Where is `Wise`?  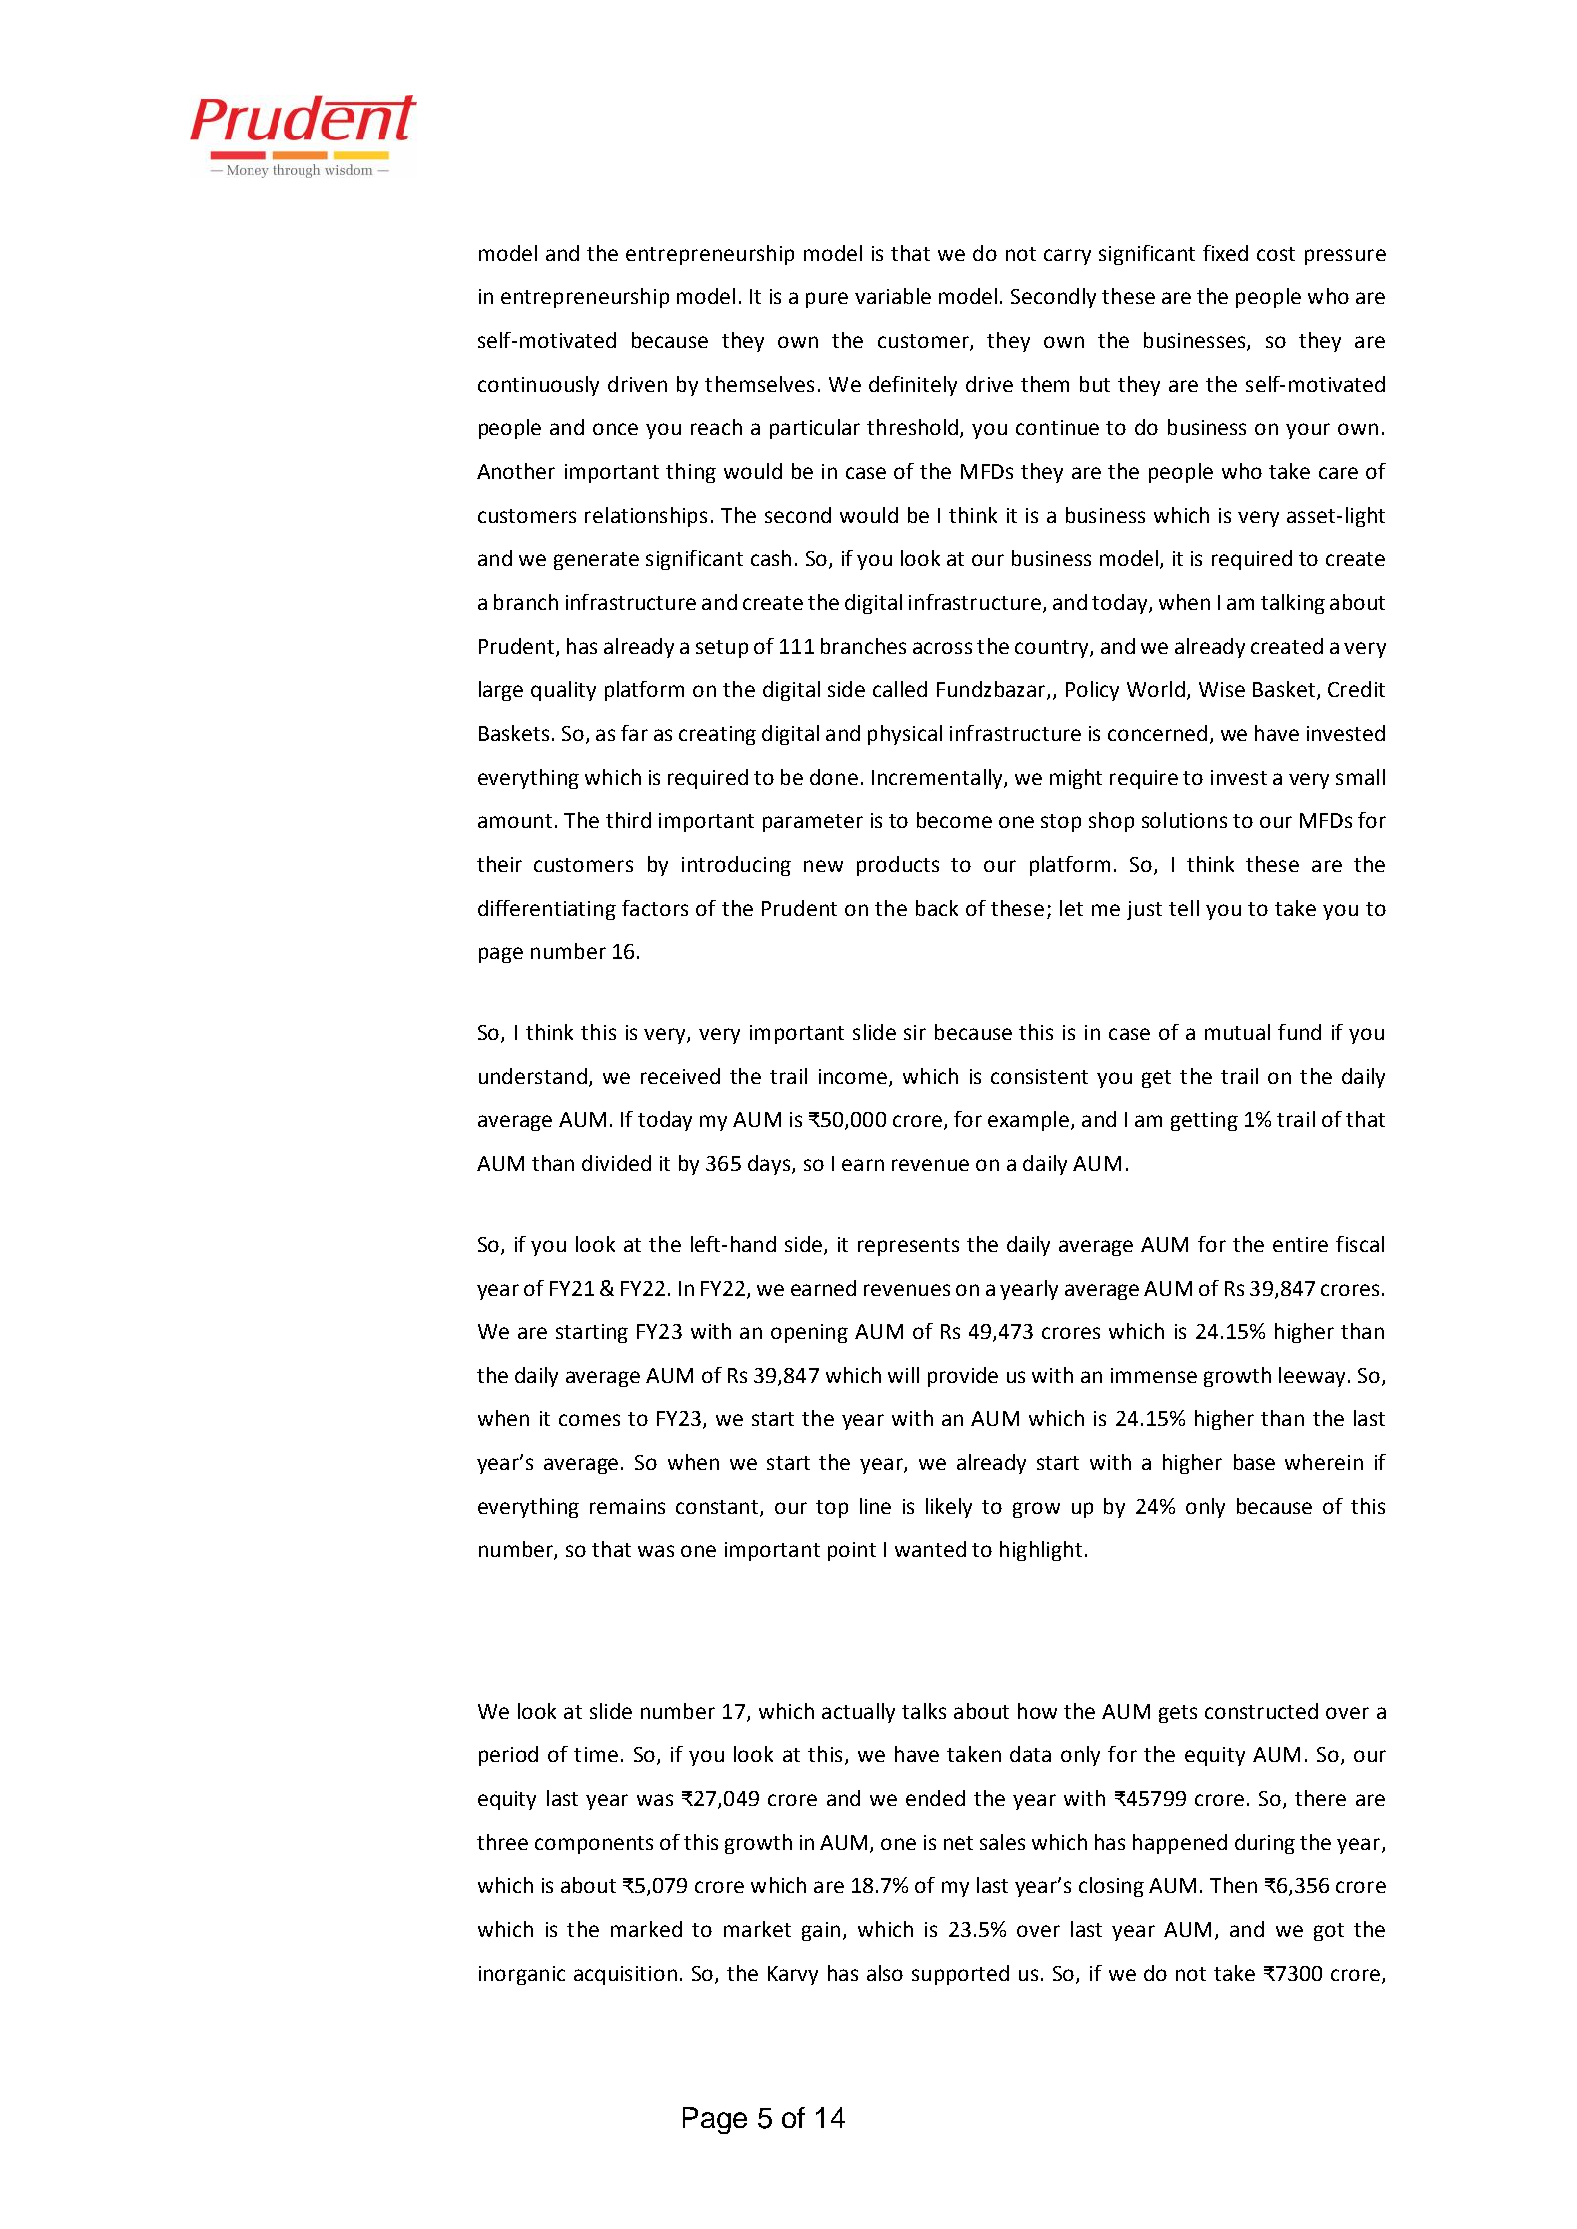 Wise is located at coordinates (1222, 689).
